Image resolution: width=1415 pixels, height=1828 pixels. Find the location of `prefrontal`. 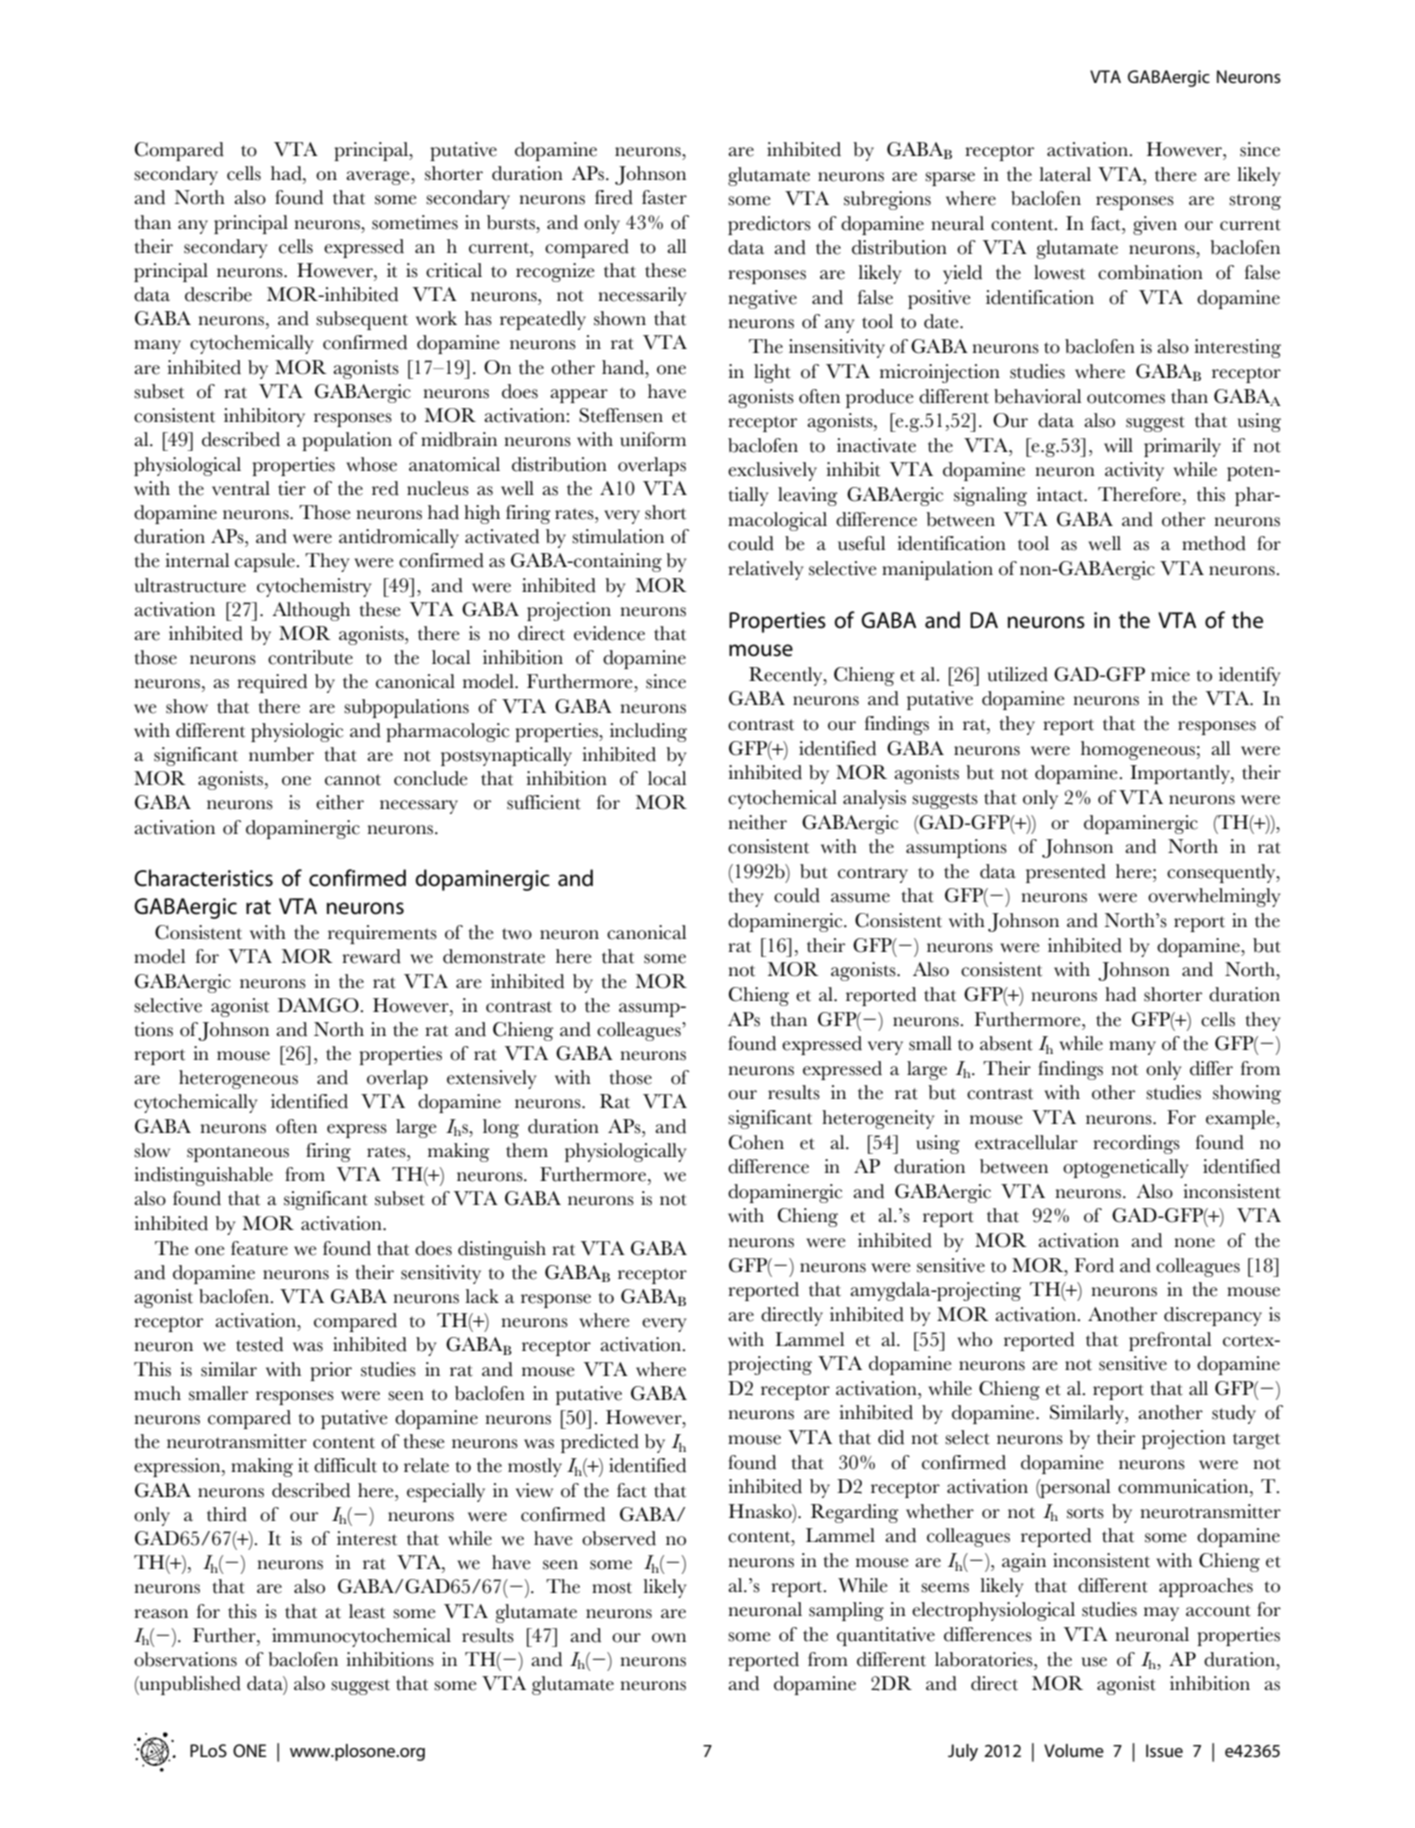

prefrontal is located at coordinates (1170, 1341).
